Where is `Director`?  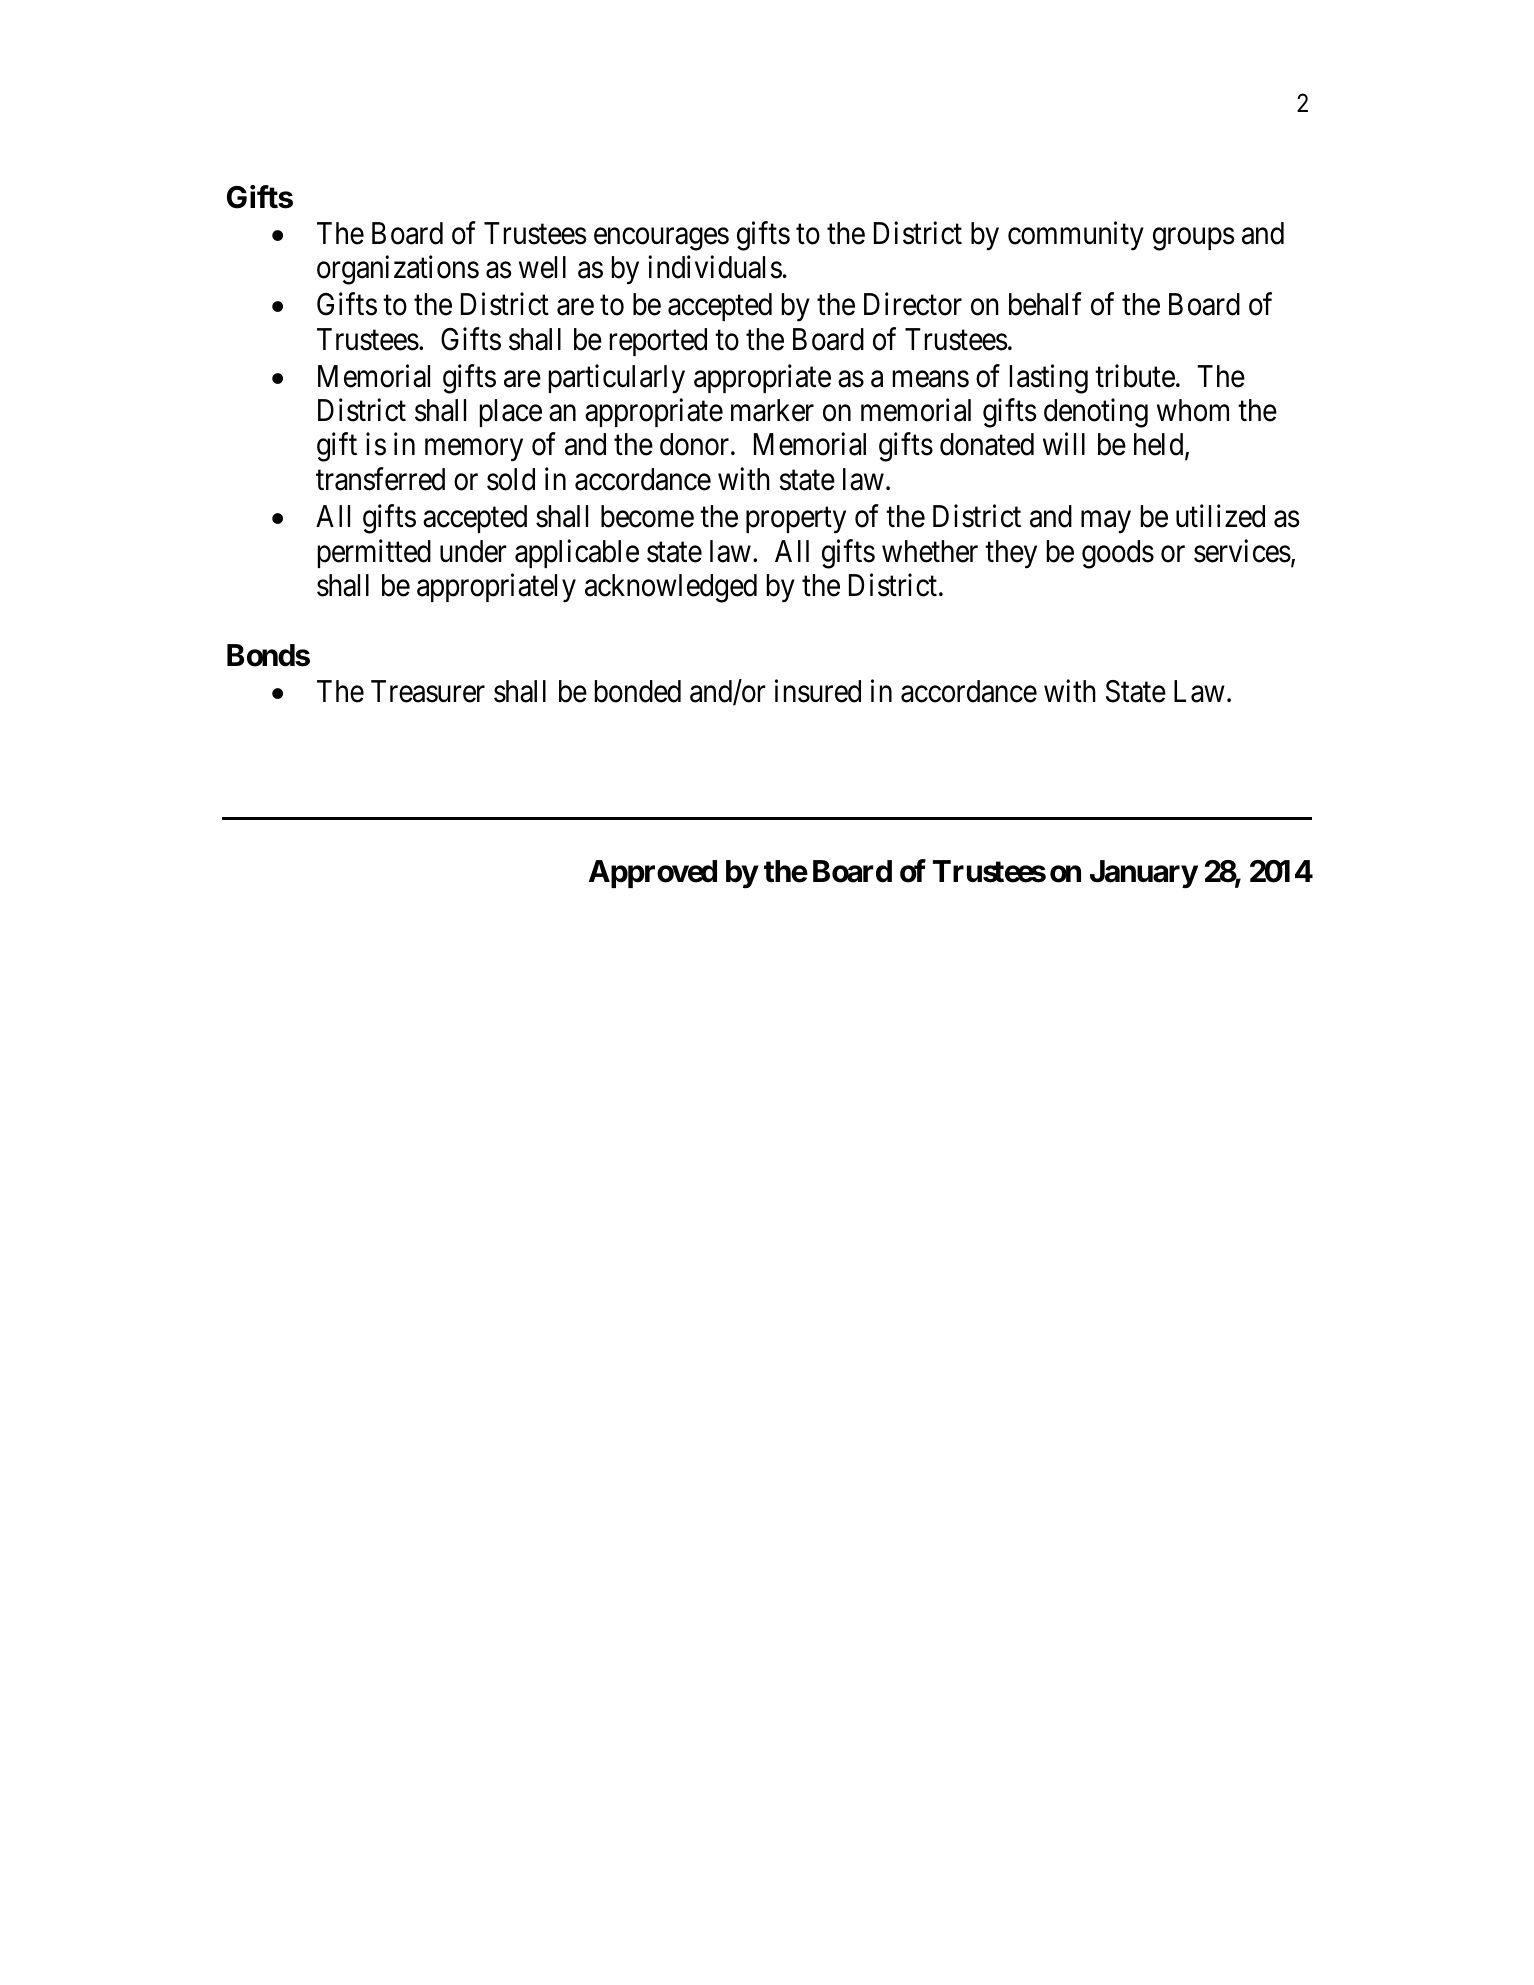
Director is located at coordinates (913, 304).
